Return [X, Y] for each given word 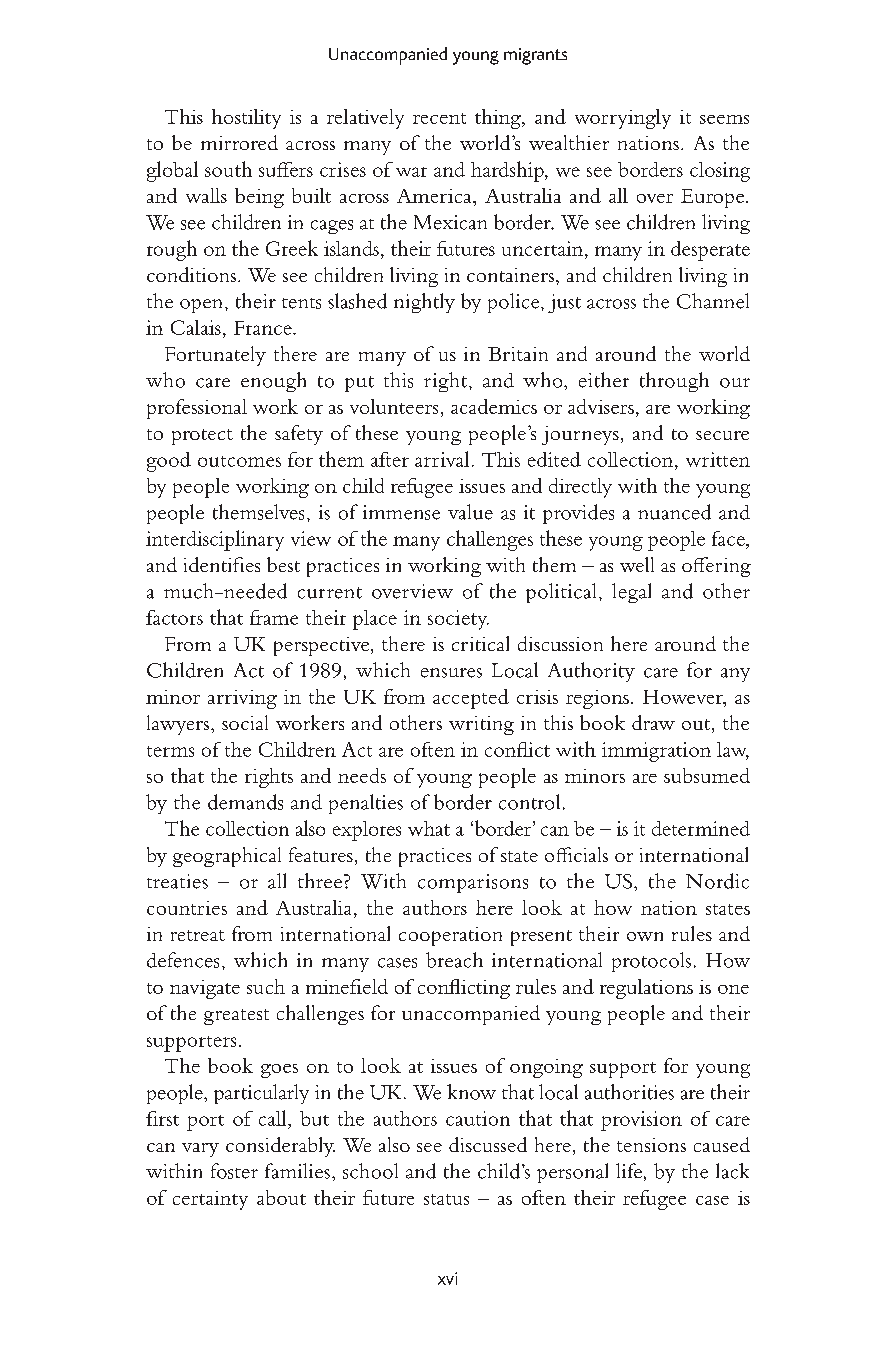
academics [494, 406]
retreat [198, 935]
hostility [246, 119]
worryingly [623, 119]
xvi [447, 1278]
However [684, 697]
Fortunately [215, 356]
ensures [451, 673]
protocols [651, 962]
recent [439, 118]
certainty [210, 1200]
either [604, 380]
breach [454, 960]
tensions [651, 1145]
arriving [242, 699]
